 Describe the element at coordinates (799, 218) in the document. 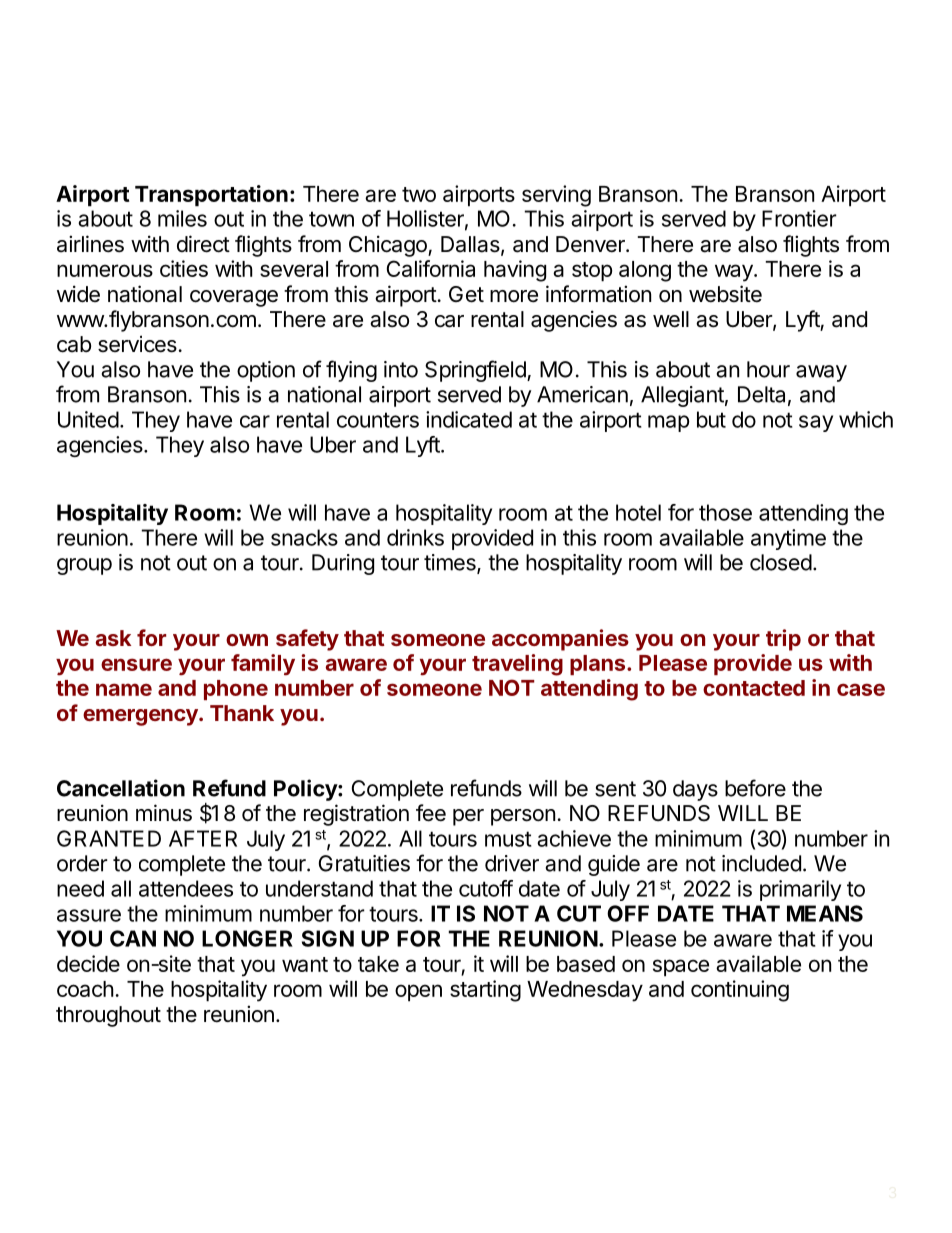

I see `Frontier` at that location.
